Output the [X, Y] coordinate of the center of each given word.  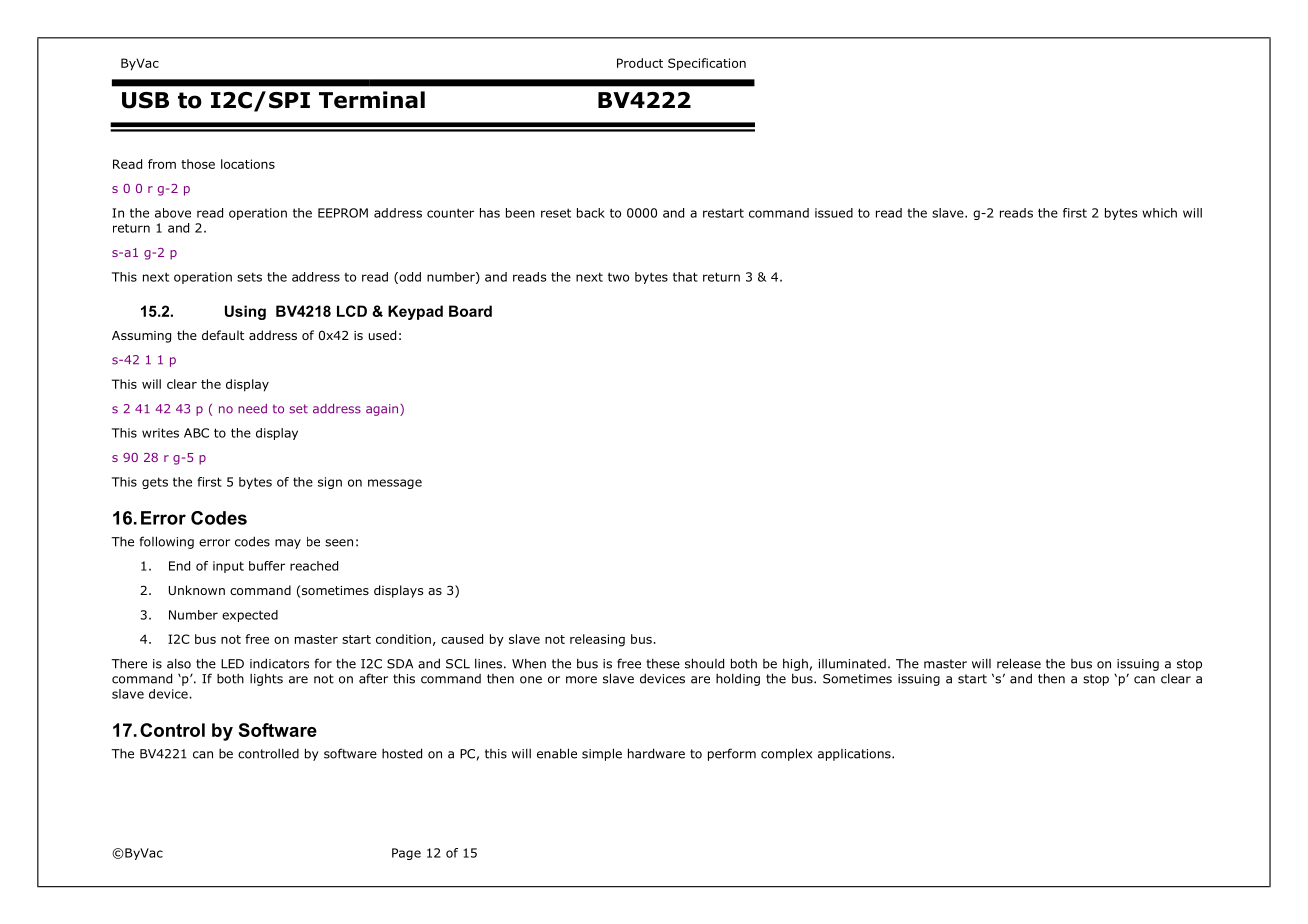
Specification [707, 64]
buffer [267, 566]
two [618, 277]
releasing [597, 640]
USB [145, 100]
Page [406, 854]
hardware [656, 753]
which [1159, 213]
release [1019, 663]
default [223, 335]
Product [640, 63]
